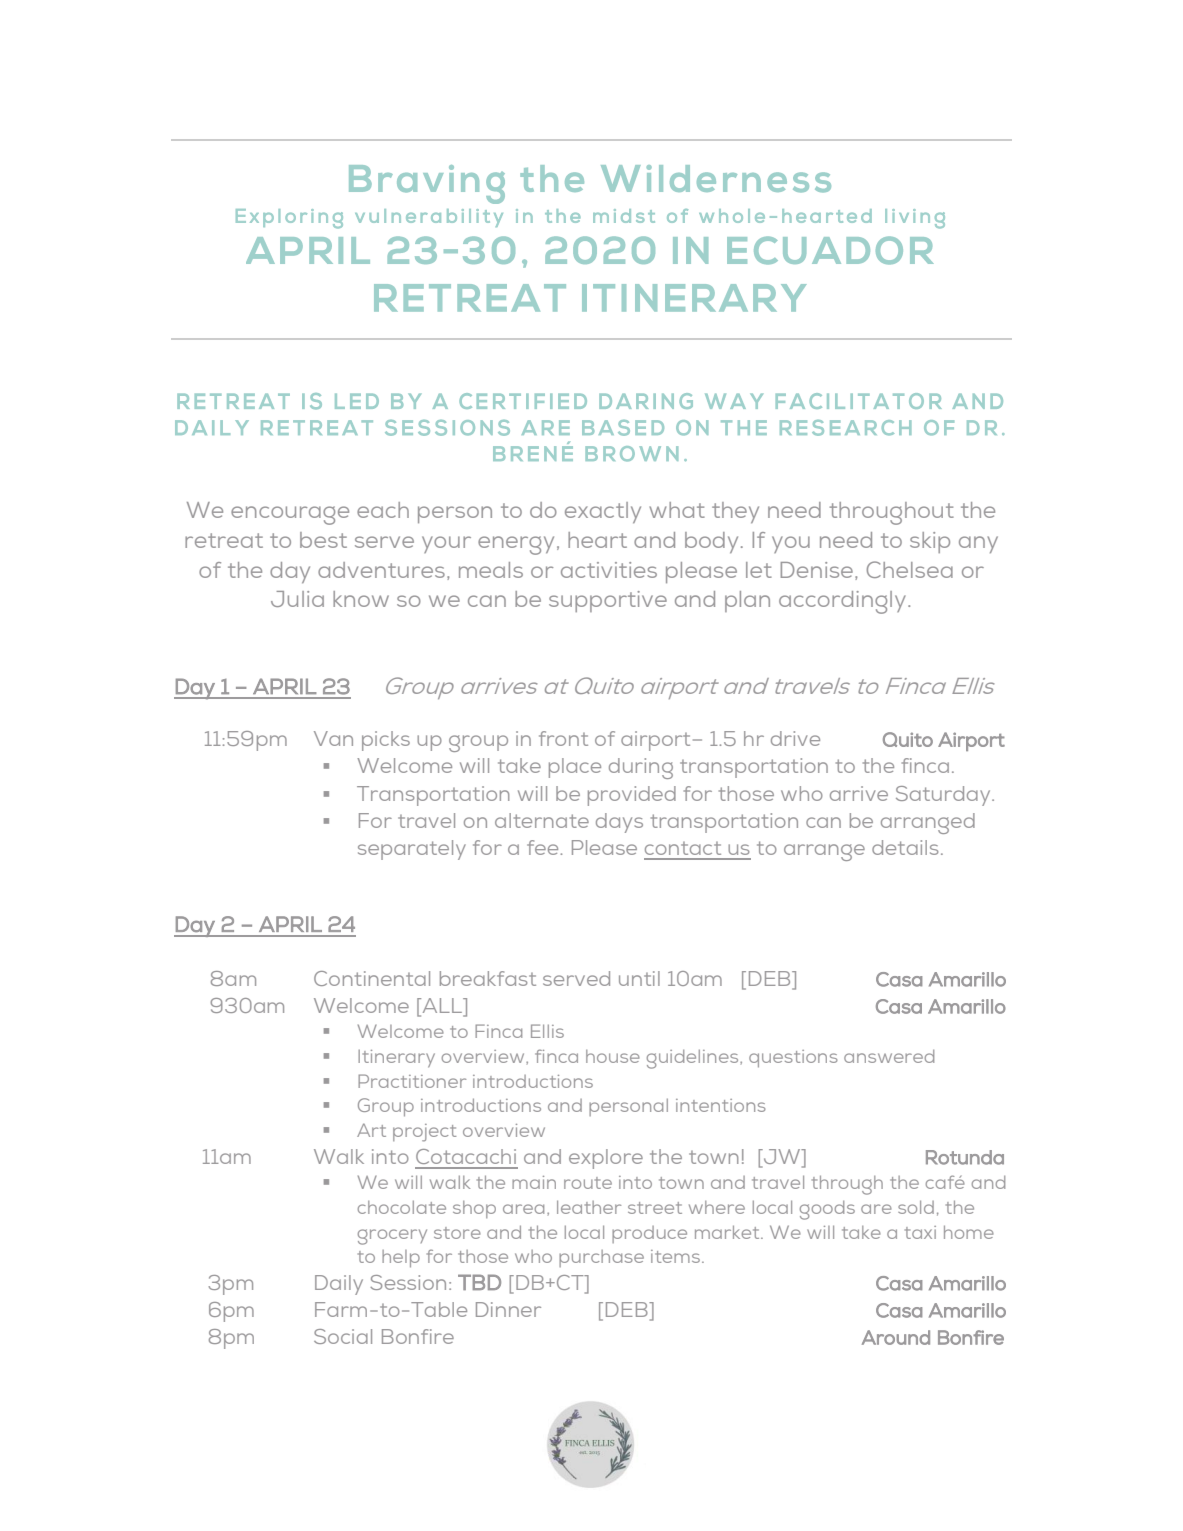  Describe the element at coordinates (323, 540) in the document. I see `best` at that location.
